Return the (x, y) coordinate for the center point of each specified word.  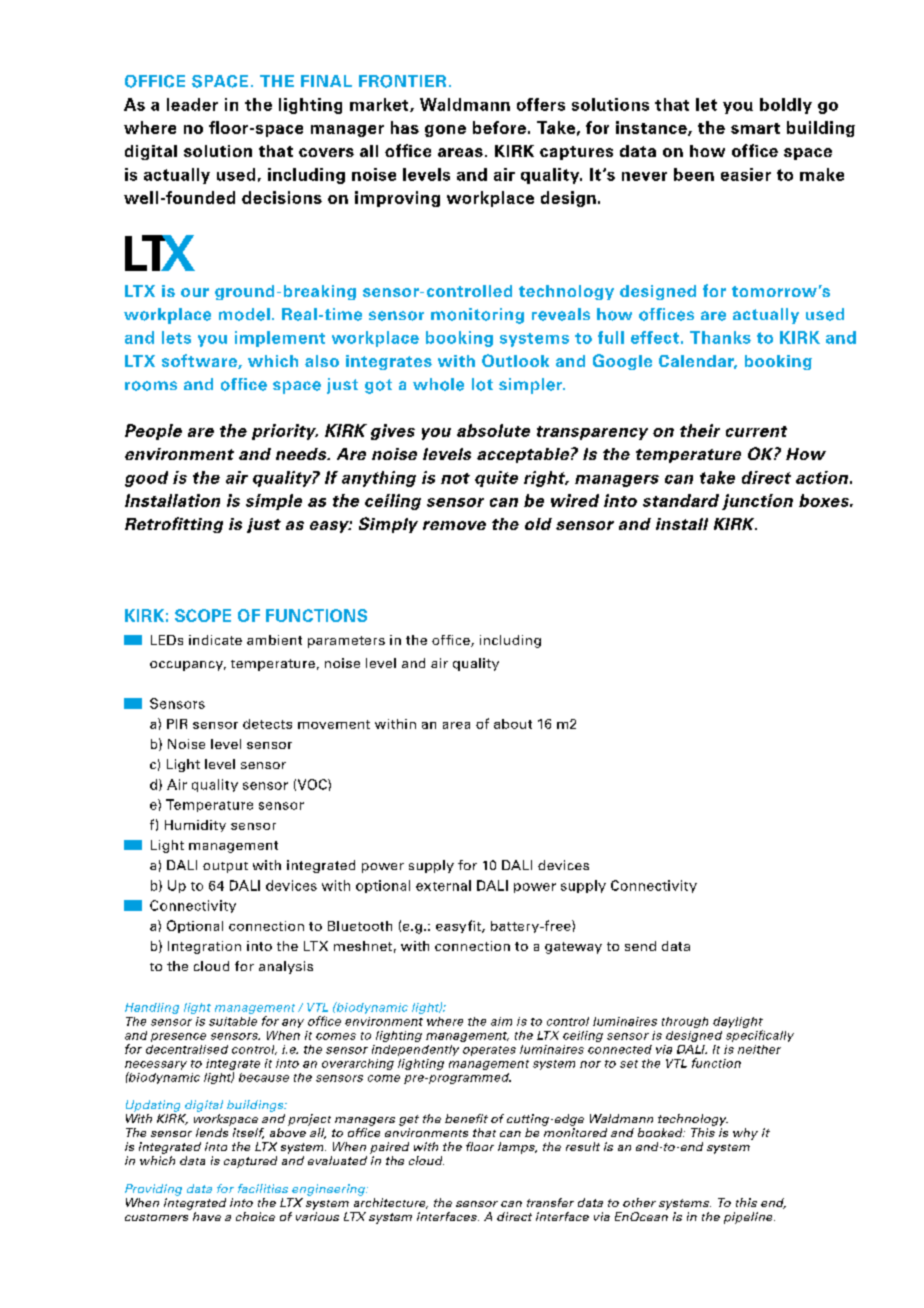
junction (757, 502)
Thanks (720, 337)
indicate (215, 640)
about (513, 724)
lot (482, 384)
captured (250, 1162)
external (443, 885)
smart (755, 128)
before (499, 127)
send (640, 946)
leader (192, 104)
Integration (204, 947)
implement (280, 339)
